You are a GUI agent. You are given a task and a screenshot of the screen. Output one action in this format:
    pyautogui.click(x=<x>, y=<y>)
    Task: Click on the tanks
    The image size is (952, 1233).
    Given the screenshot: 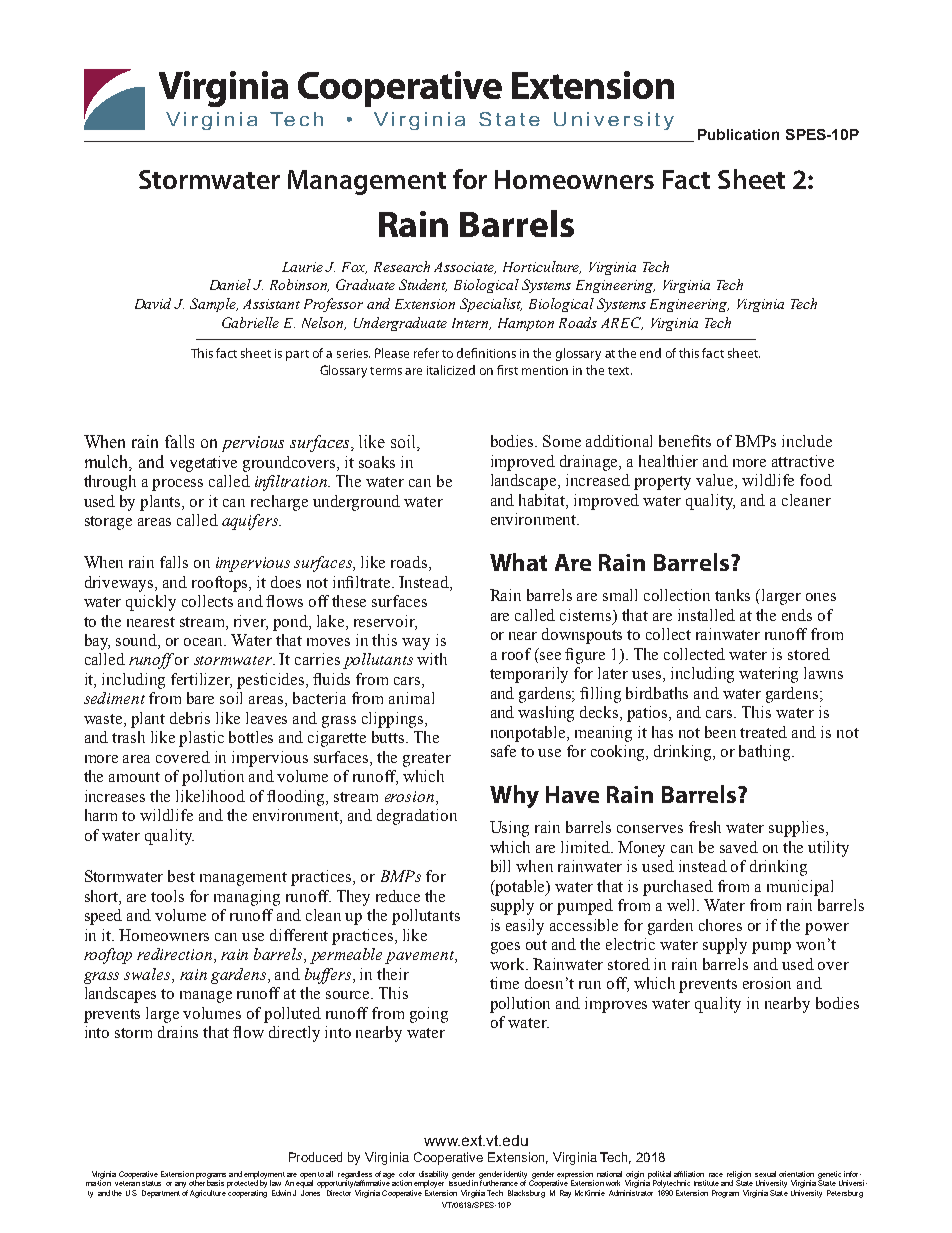 What is the action you would take?
    pyautogui.click(x=732, y=595)
